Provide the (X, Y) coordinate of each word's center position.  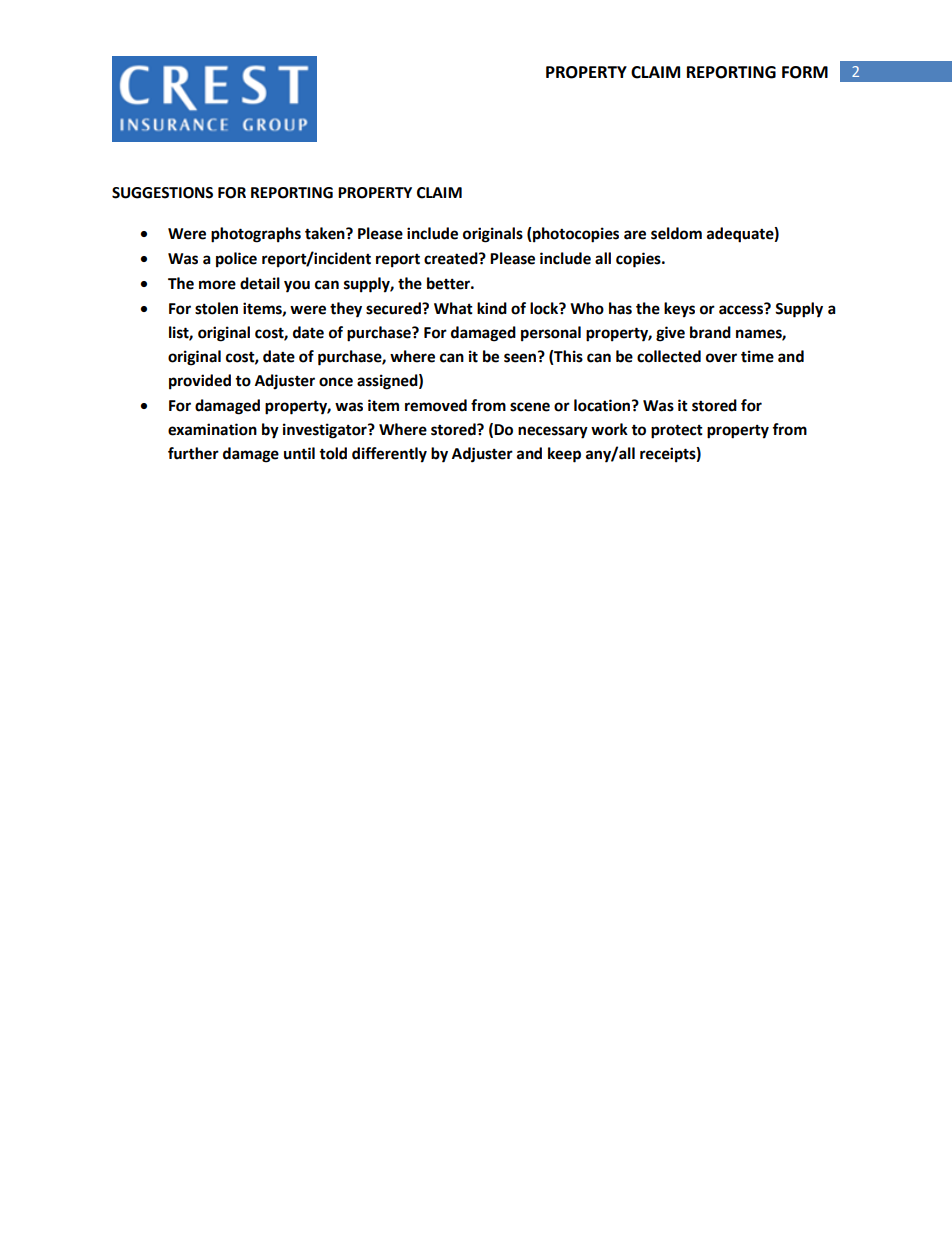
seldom (676, 233)
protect (677, 431)
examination (212, 429)
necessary (553, 432)
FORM (805, 72)
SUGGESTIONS (162, 193)
